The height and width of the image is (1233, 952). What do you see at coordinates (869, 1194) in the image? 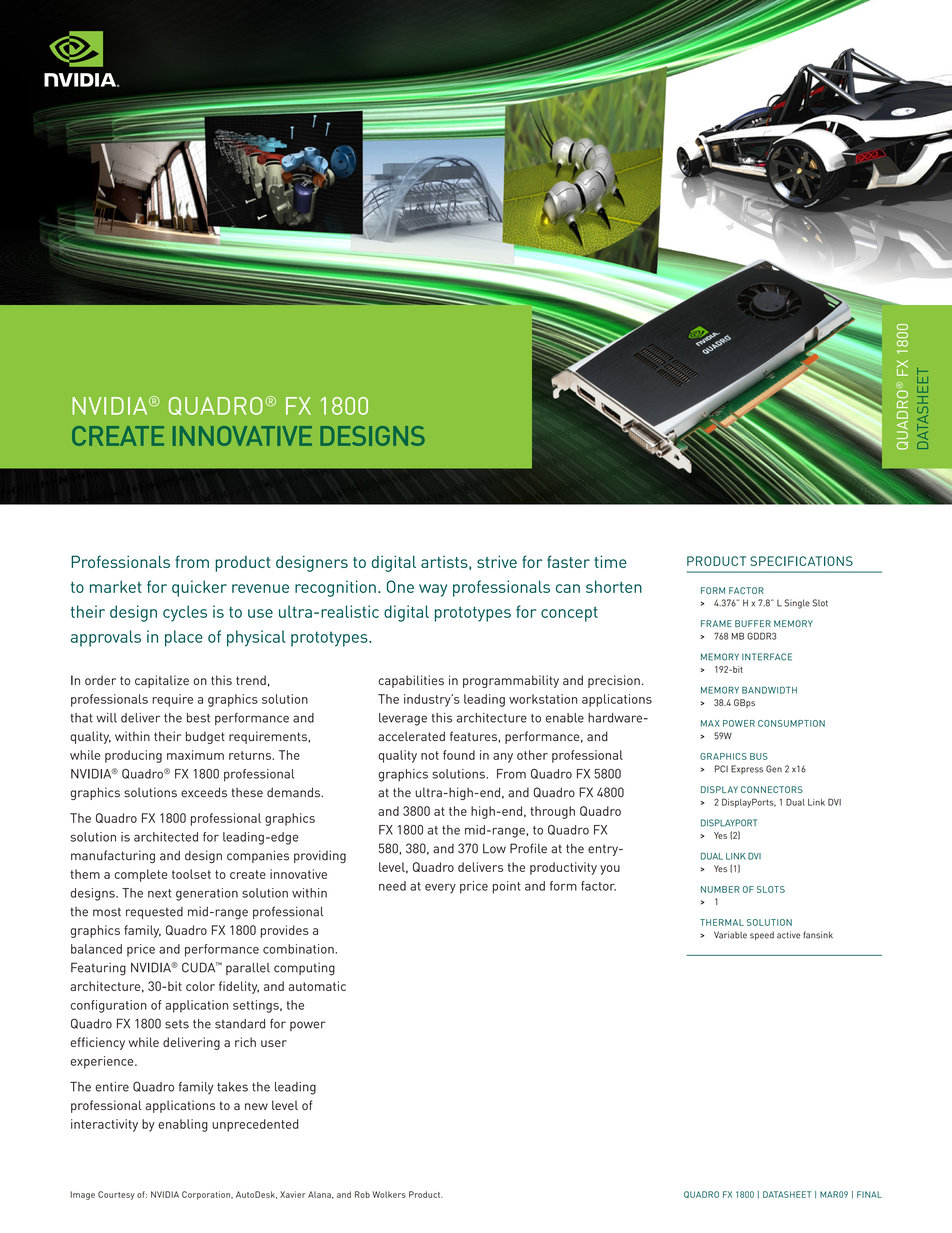
I see `FINAL` at bounding box center [869, 1194].
